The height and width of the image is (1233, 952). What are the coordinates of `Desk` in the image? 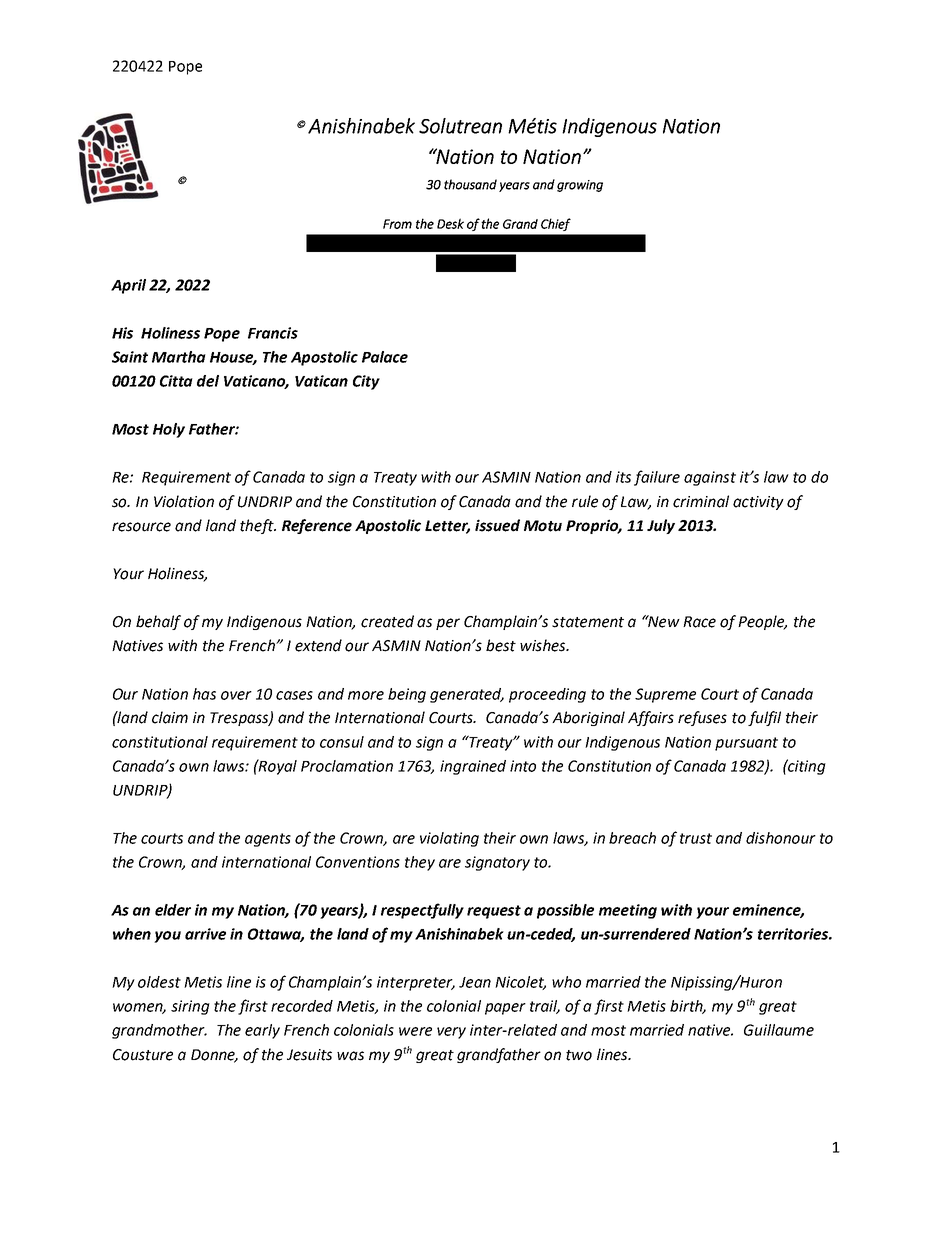 It's located at (450, 223).
